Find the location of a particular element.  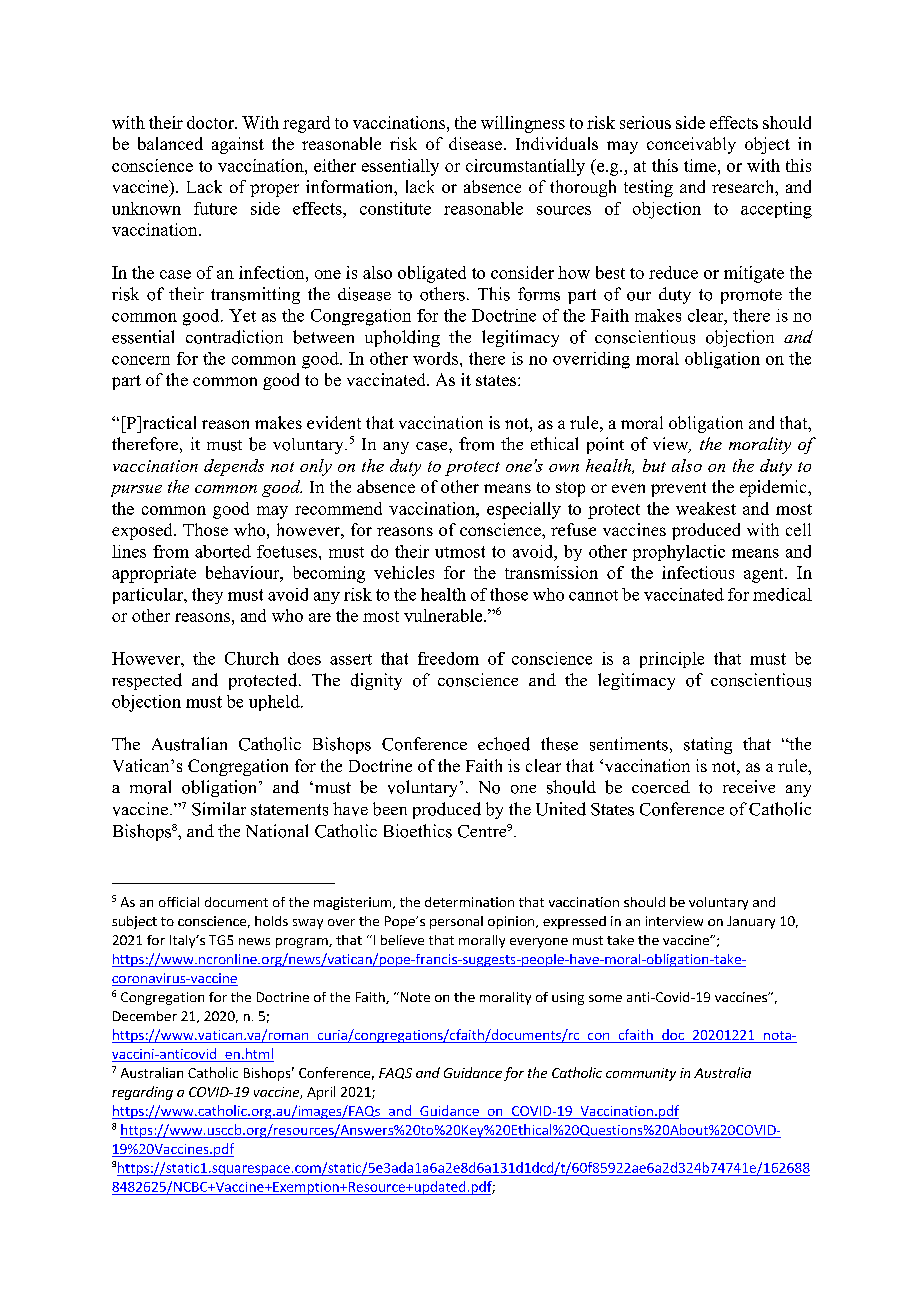

infectious is located at coordinates (698, 572).
